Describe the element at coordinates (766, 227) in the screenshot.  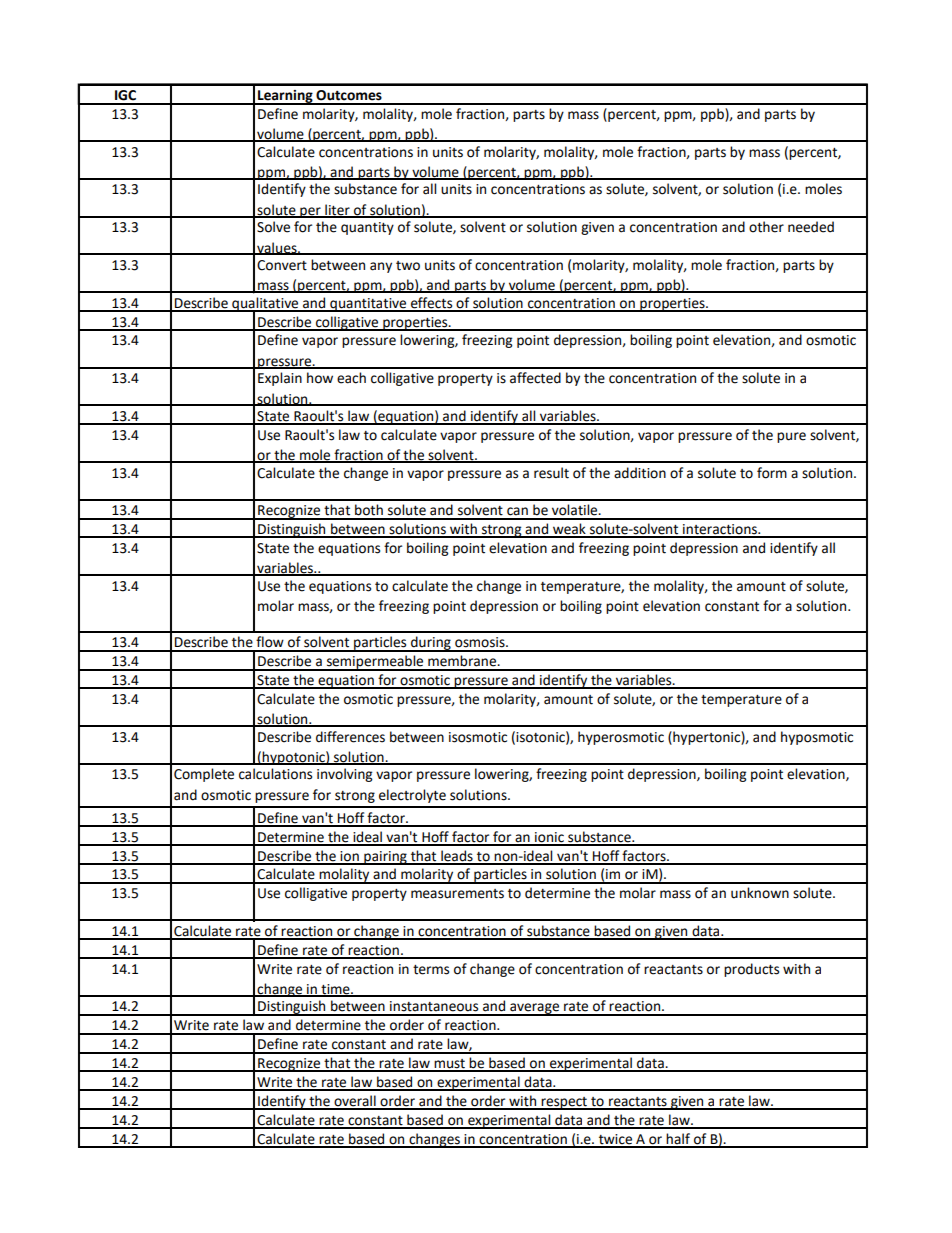
I see `other` at that location.
